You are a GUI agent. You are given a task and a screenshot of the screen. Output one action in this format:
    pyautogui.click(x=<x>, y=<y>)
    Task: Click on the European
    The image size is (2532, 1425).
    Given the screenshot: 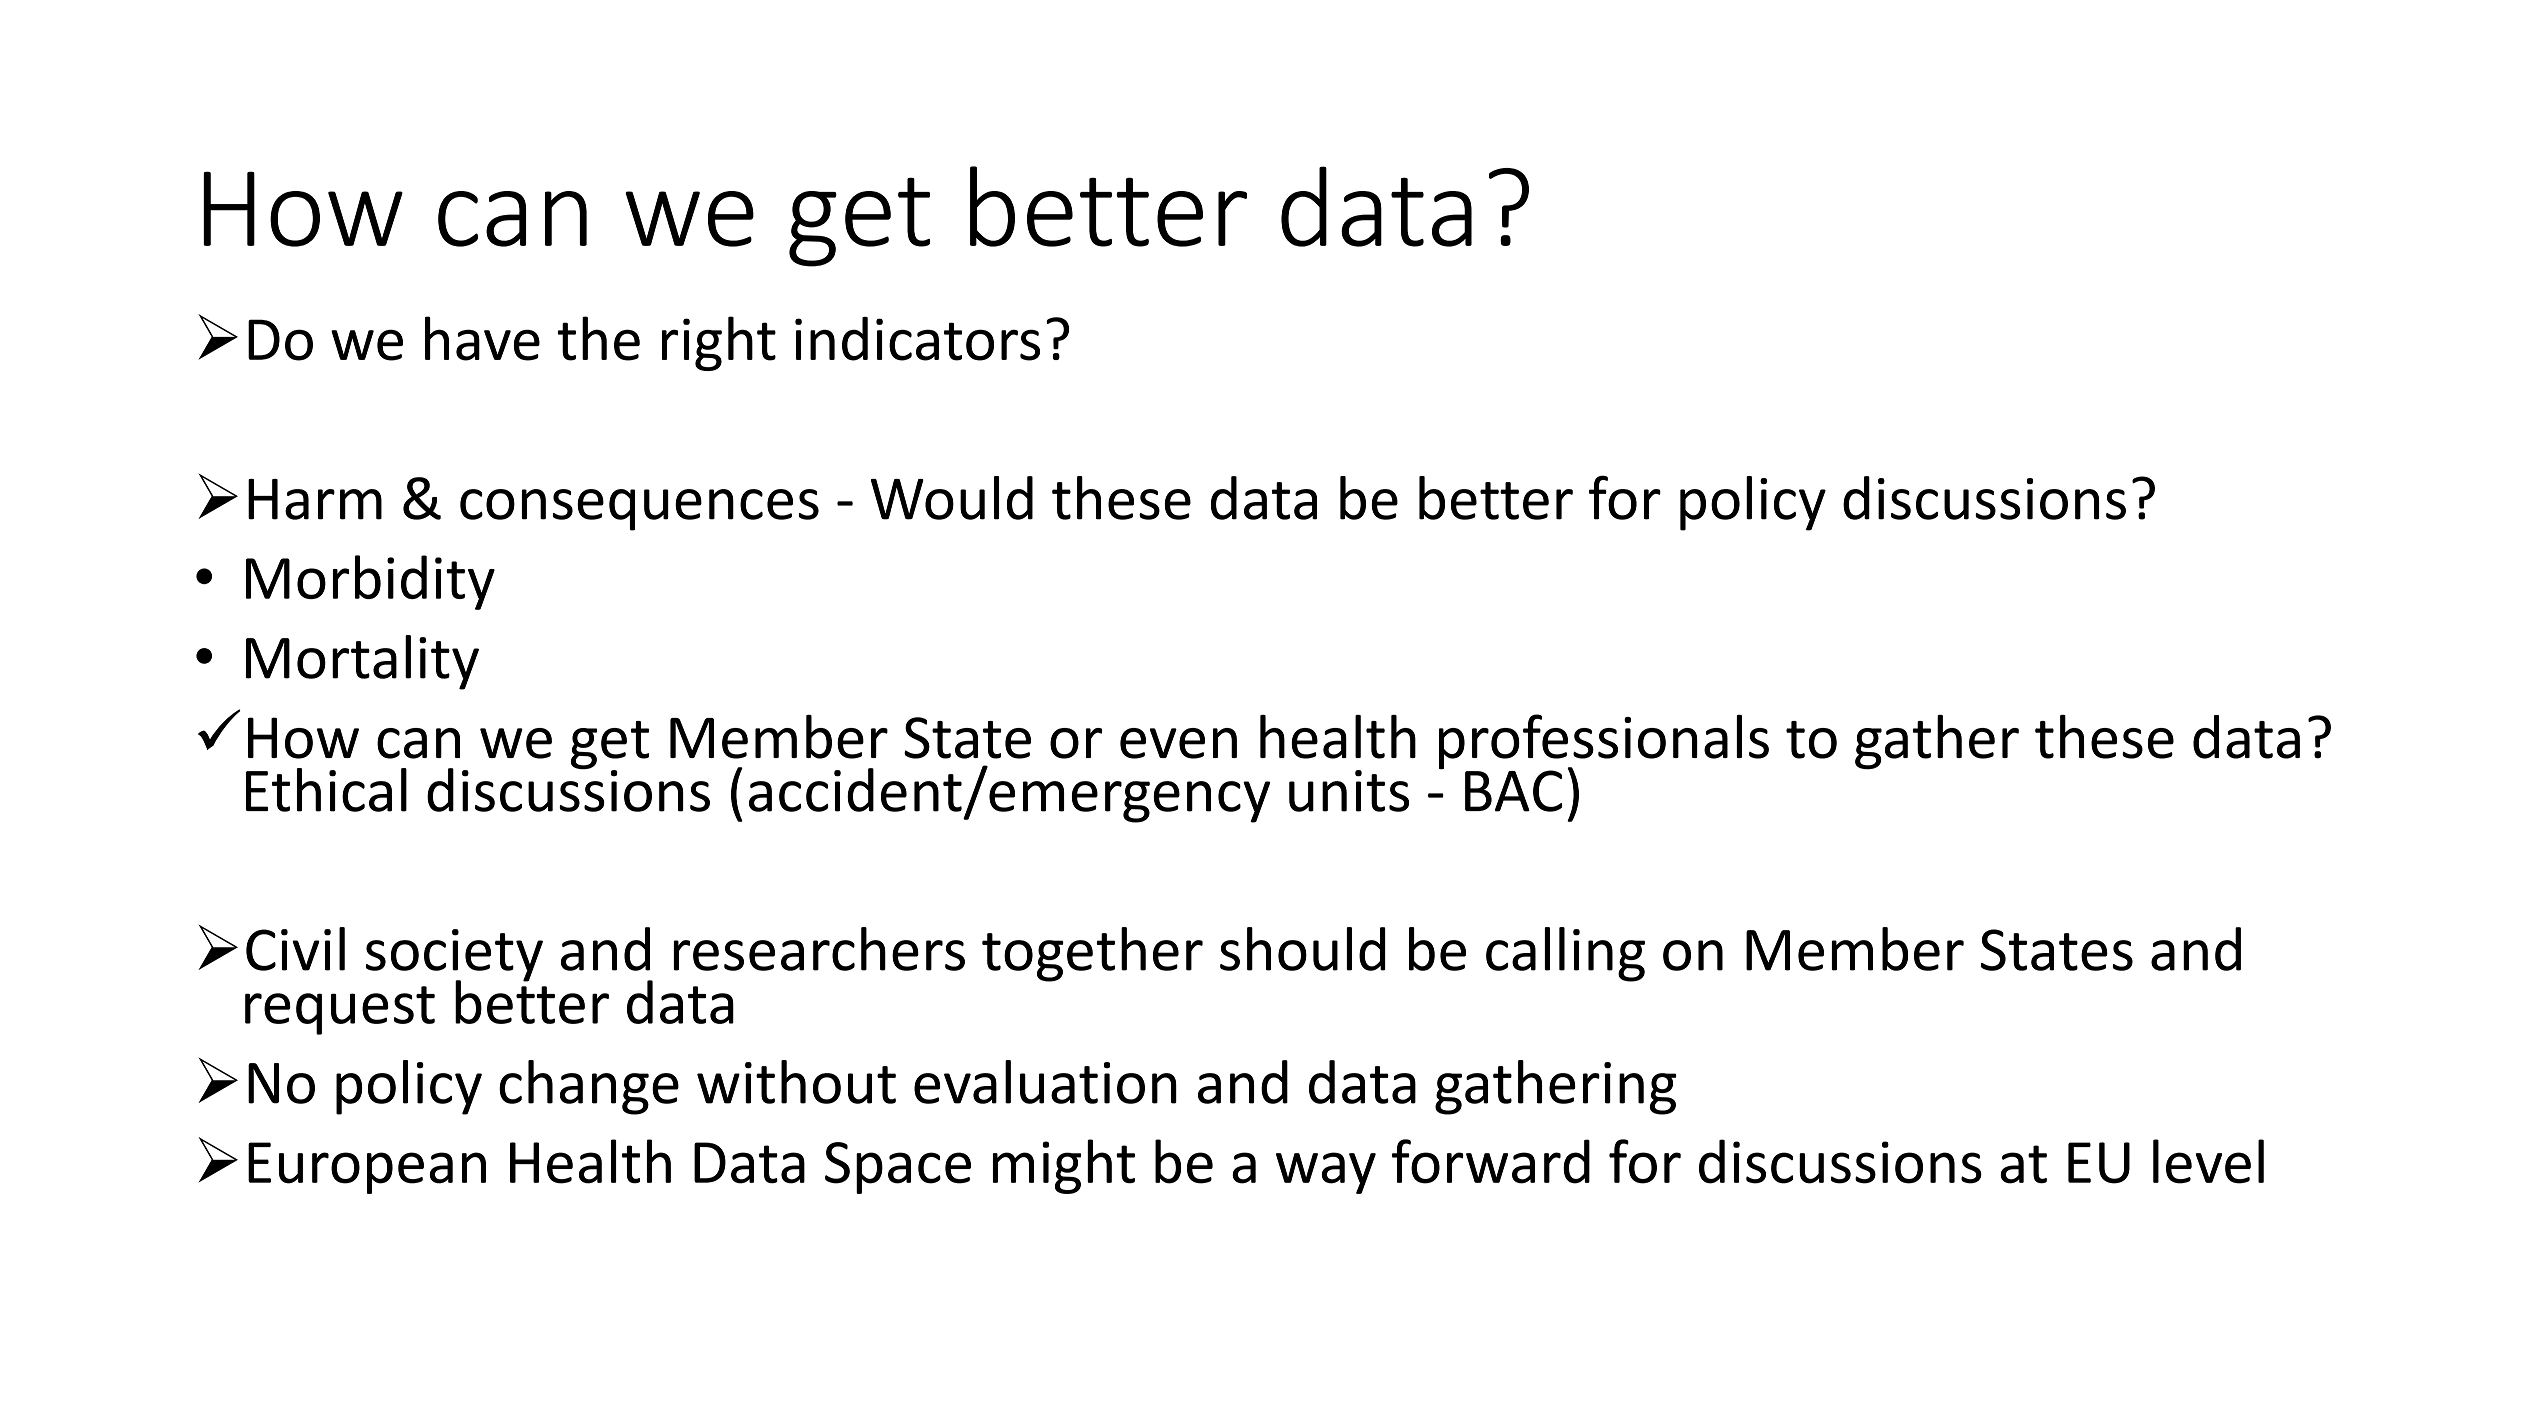 What is the action you would take?
    pyautogui.click(x=367, y=1168)
